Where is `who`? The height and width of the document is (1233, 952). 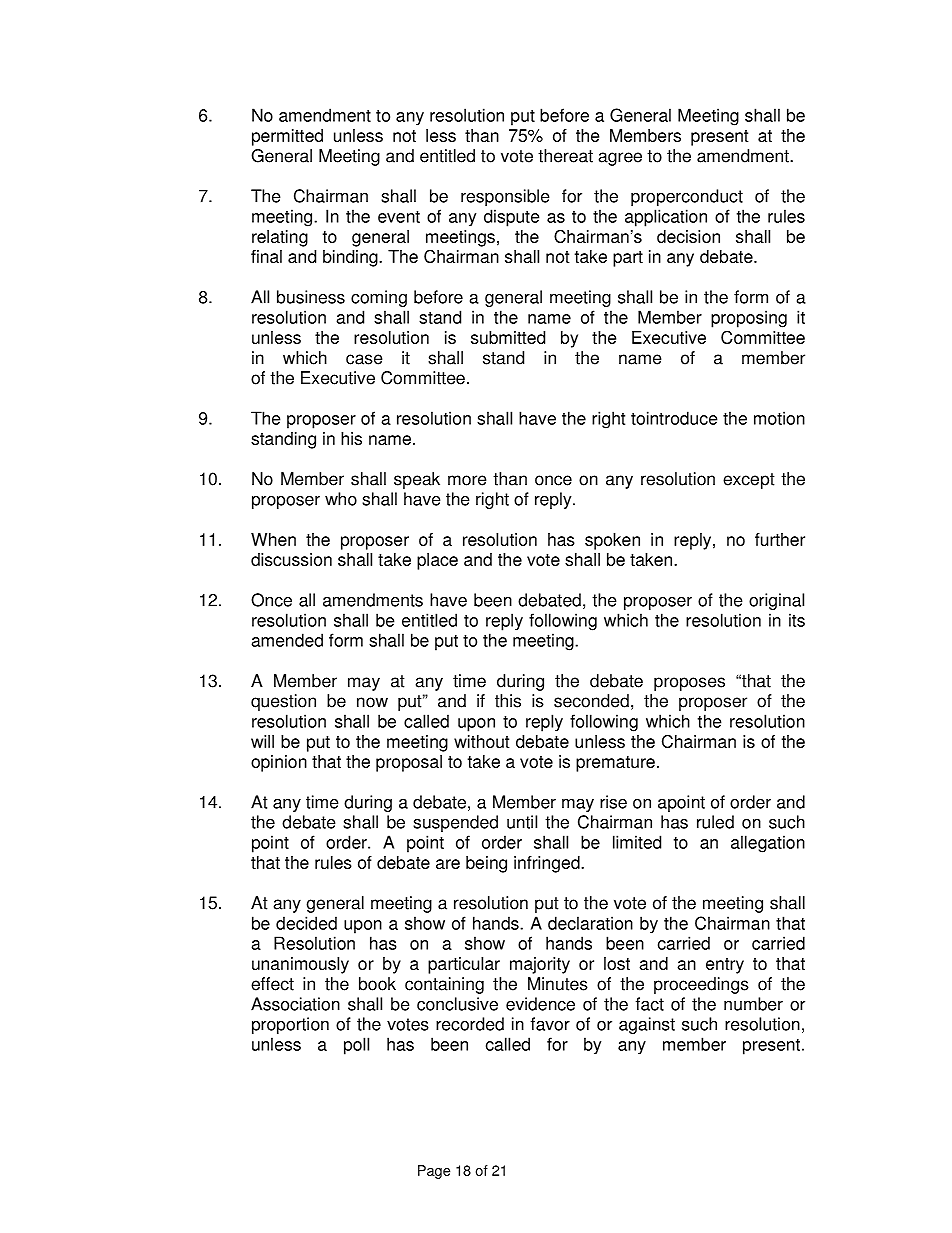
who is located at coordinates (341, 499).
